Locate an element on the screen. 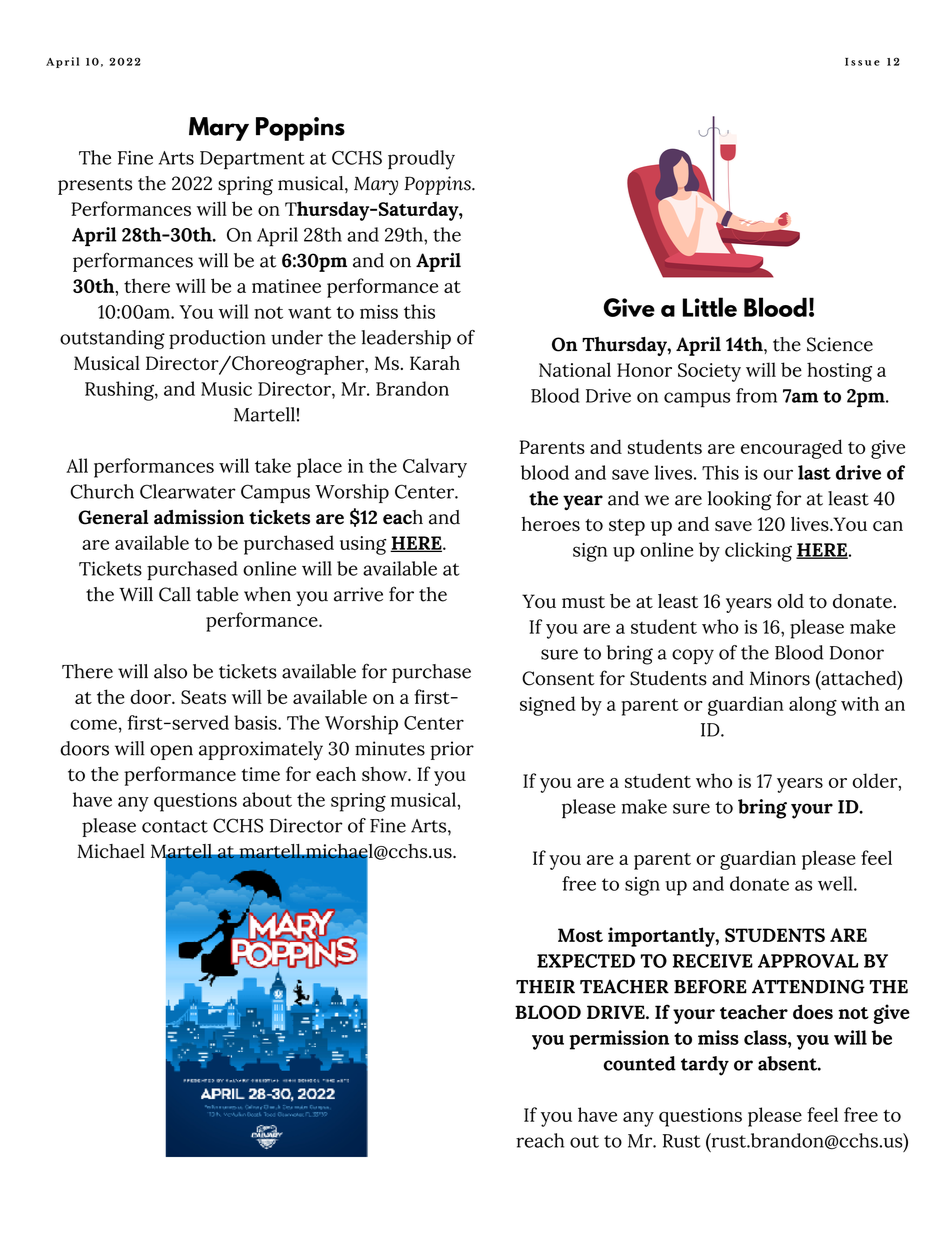  THEIR is located at coordinates (545, 987).
